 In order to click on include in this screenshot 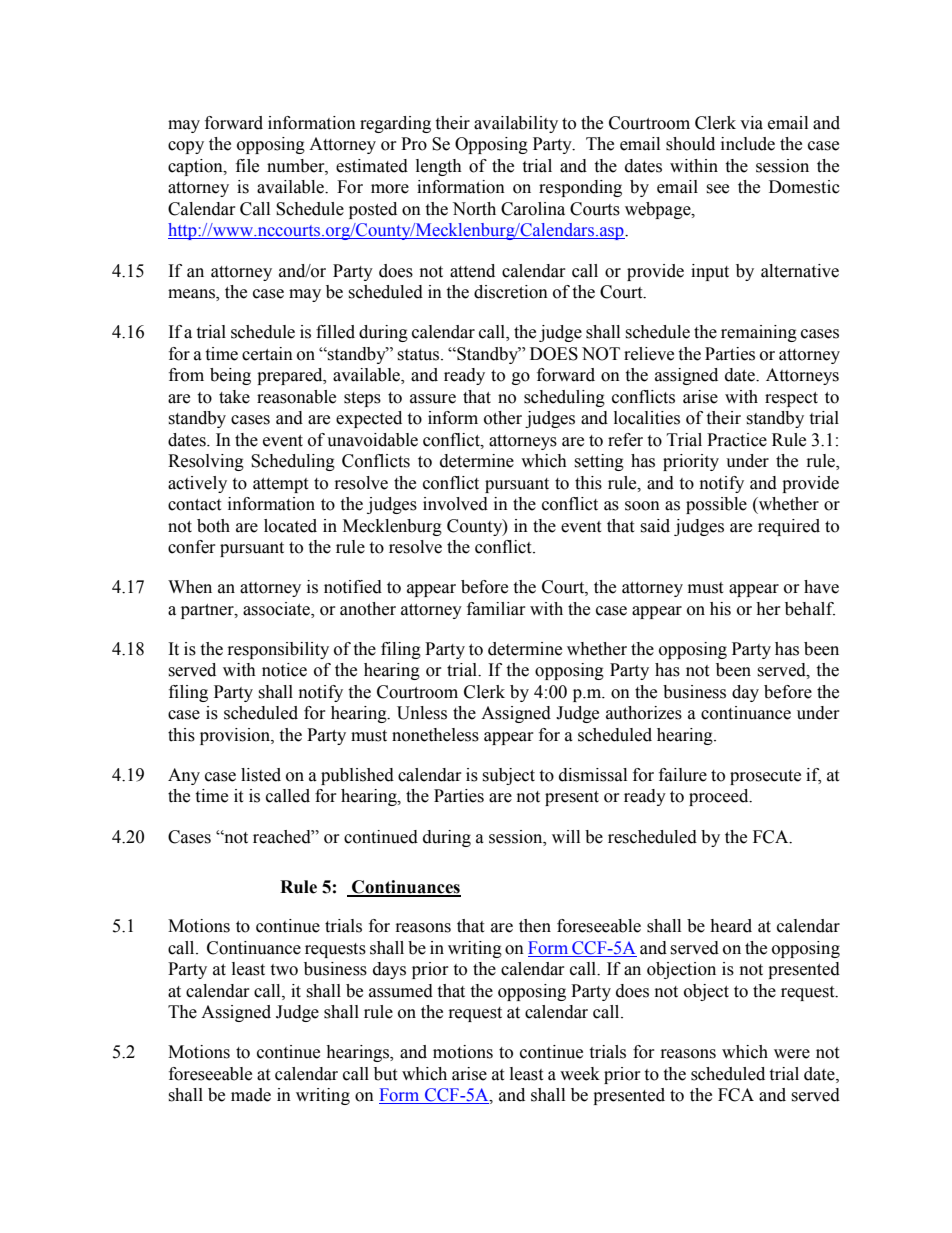, I will do `click(748, 144)`.
